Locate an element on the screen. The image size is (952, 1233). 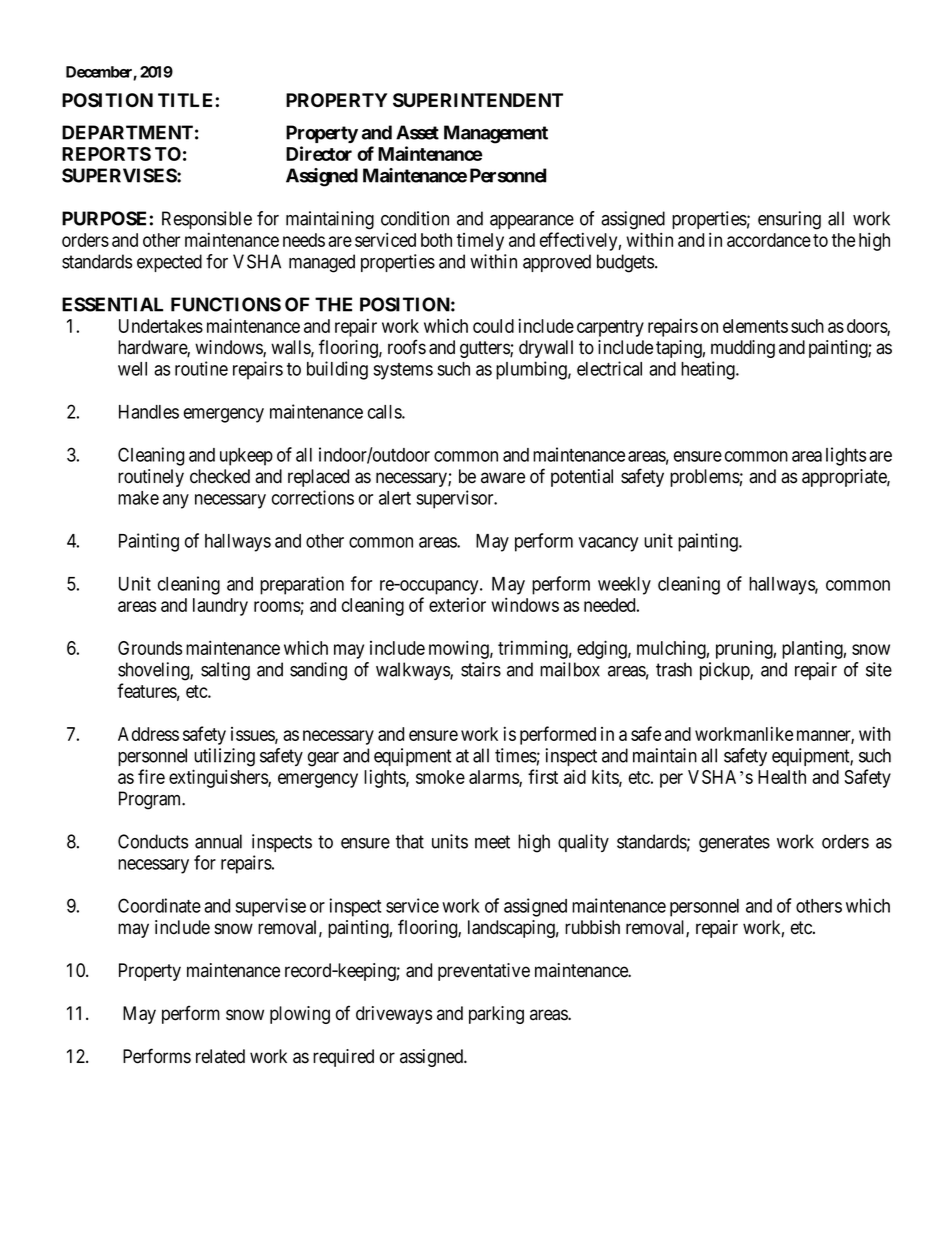
ensuring is located at coordinates (789, 220).
